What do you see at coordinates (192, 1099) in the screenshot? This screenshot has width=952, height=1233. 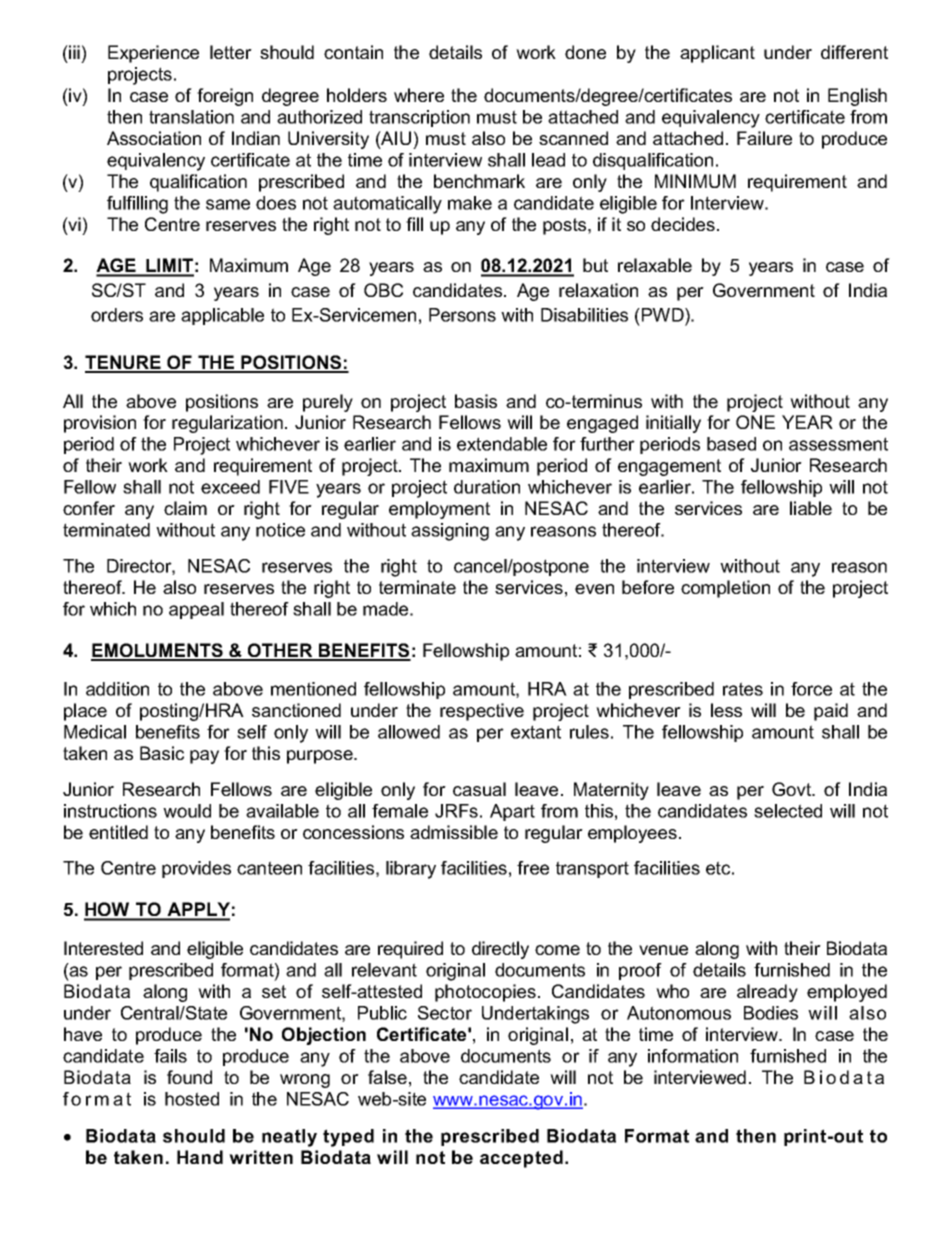 I see `hosted` at bounding box center [192, 1099].
